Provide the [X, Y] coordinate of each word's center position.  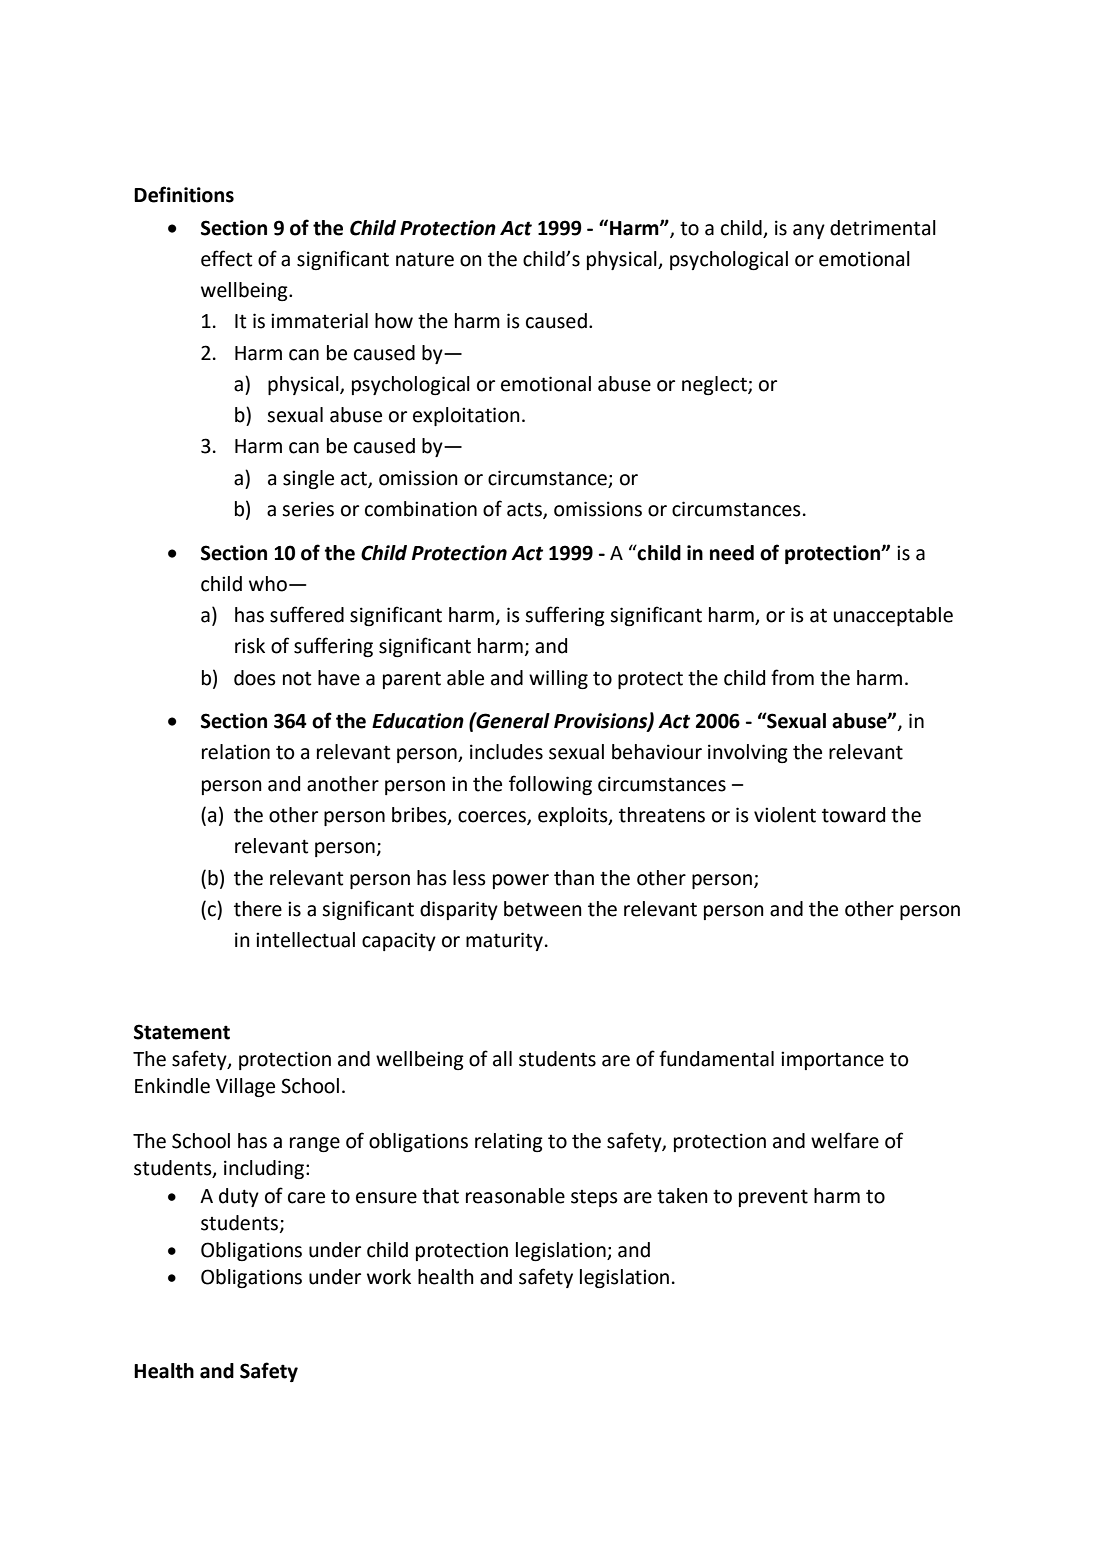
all [502, 1059]
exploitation [466, 416]
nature [425, 260]
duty [239, 1197]
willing [558, 679]
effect [226, 258]
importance [832, 1060]
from [792, 677]
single [308, 479]
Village [245, 1087]
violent [785, 815]
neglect [715, 385]
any [809, 231]
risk [250, 646]
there [258, 909]
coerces [493, 818]
